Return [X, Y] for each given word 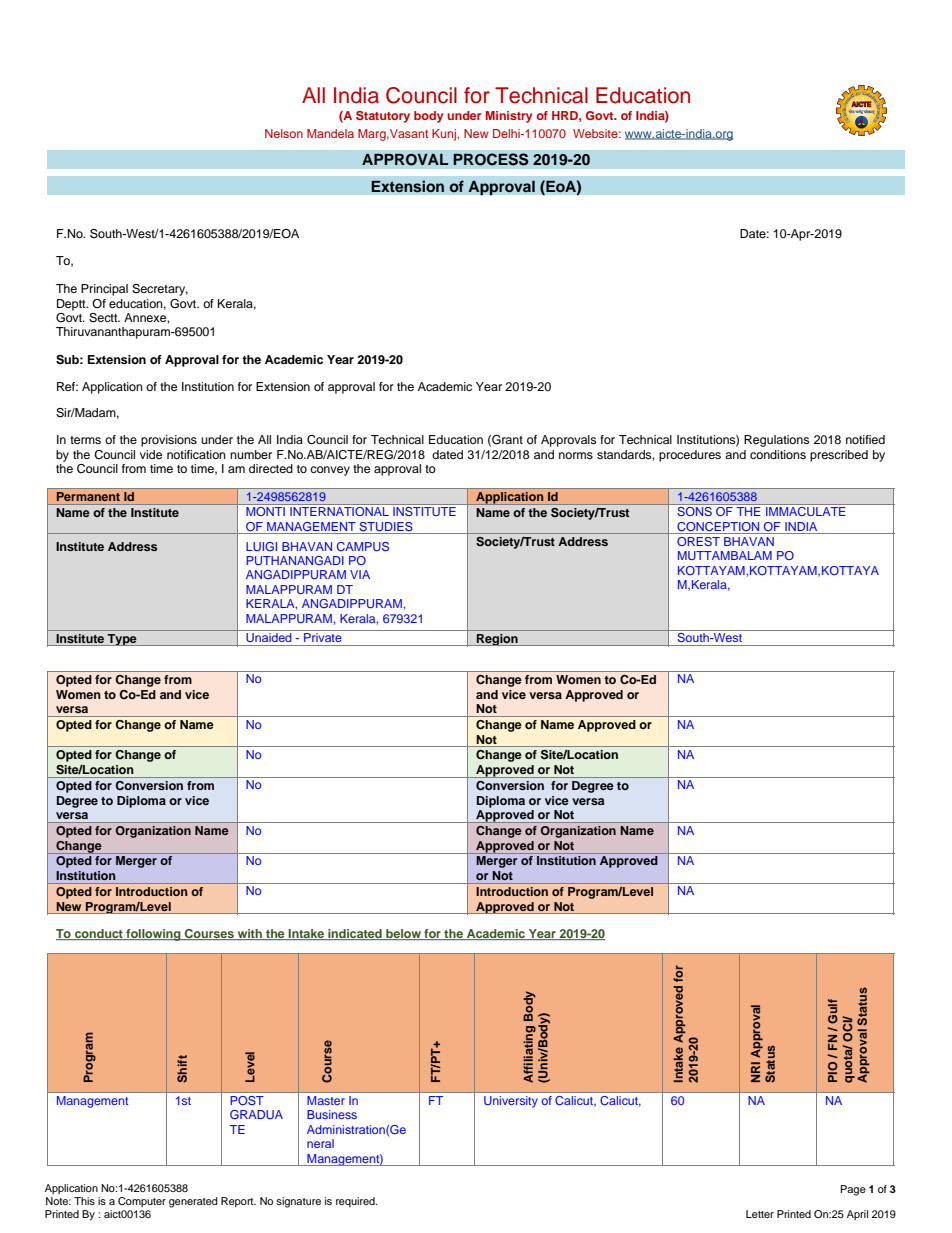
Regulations [776, 441]
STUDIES [386, 526]
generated [193, 1202]
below [403, 934]
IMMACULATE [805, 511]
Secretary [160, 290]
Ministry [509, 117]
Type [122, 640]
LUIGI [261, 546]
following [153, 935]
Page [853, 1190]
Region [497, 640]
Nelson [284, 133]
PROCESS [491, 159]
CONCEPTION [718, 526]
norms [576, 455]
